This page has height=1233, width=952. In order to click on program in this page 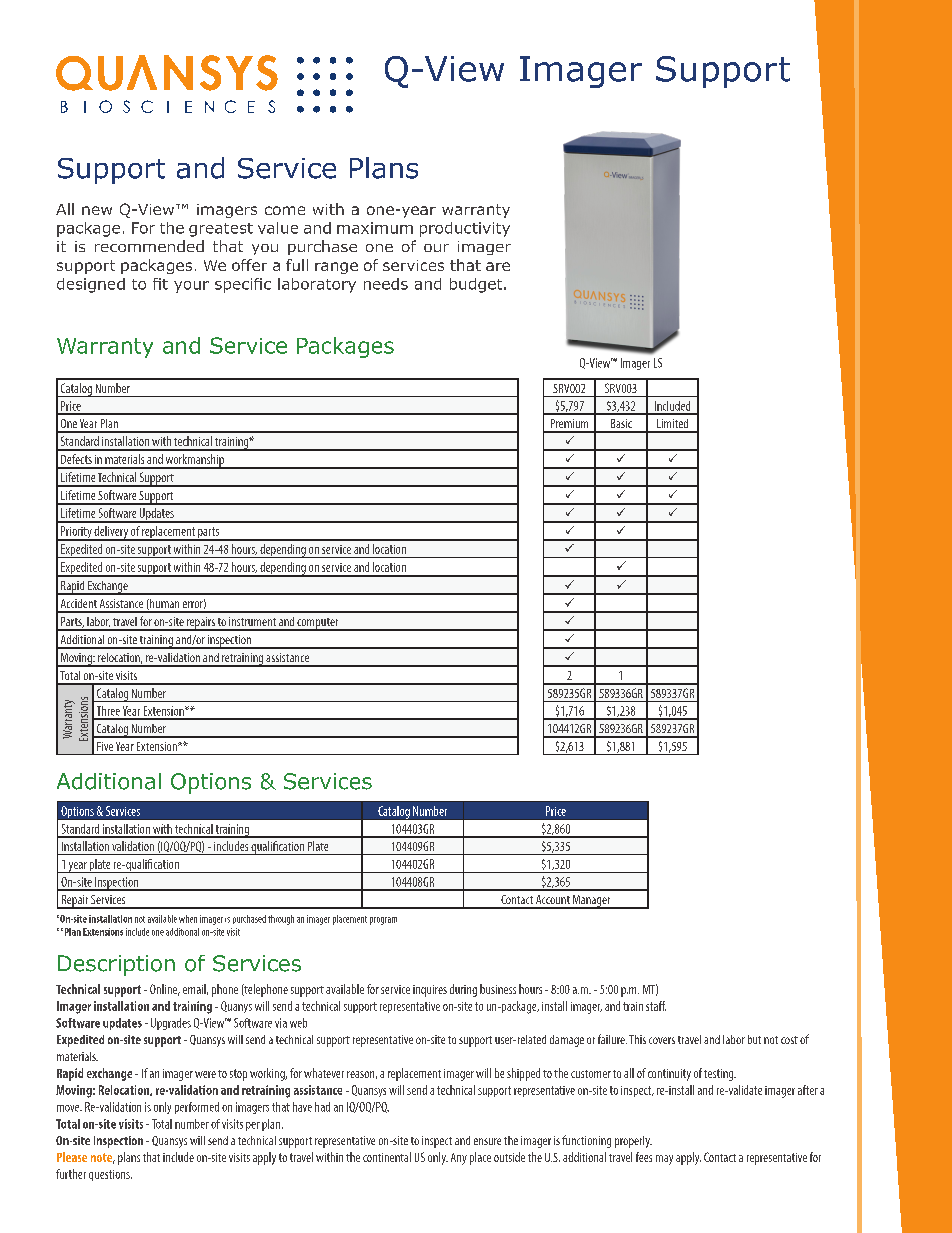, I will do `click(383, 921)`.
